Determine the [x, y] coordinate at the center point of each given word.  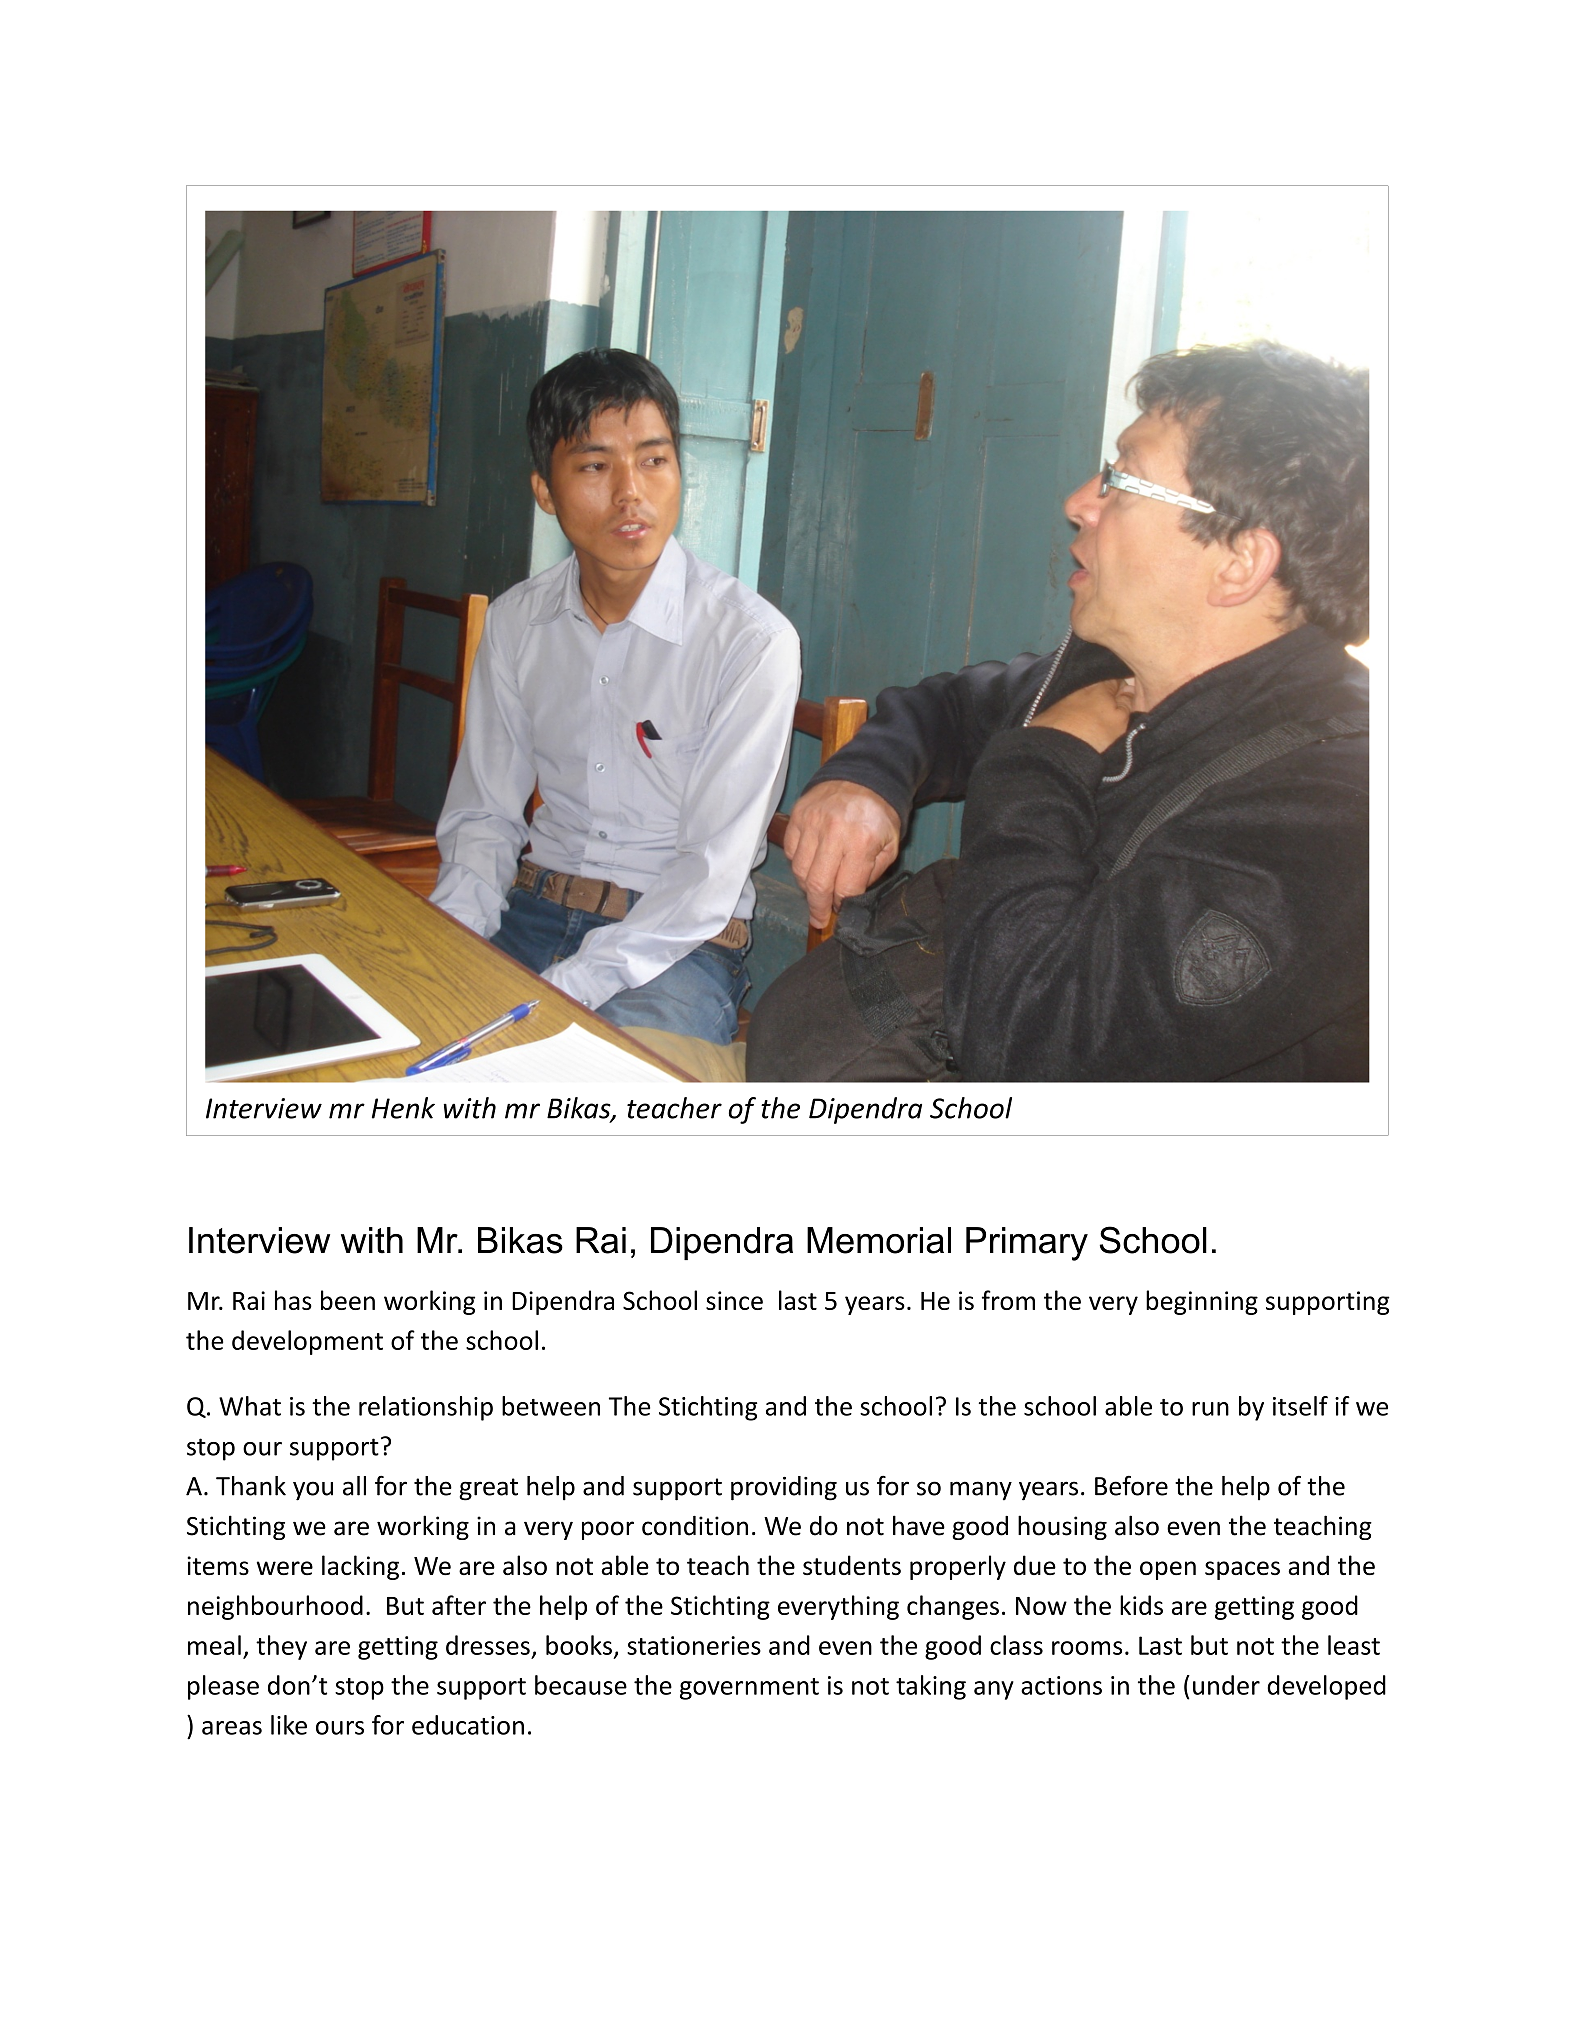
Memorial [879, 1240]
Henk [403, 1108]
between [551, 1406]
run [1210, 1409]
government [749, 1689]
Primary [1027, 1244]
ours [340, 1728]
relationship [426, 1408]
